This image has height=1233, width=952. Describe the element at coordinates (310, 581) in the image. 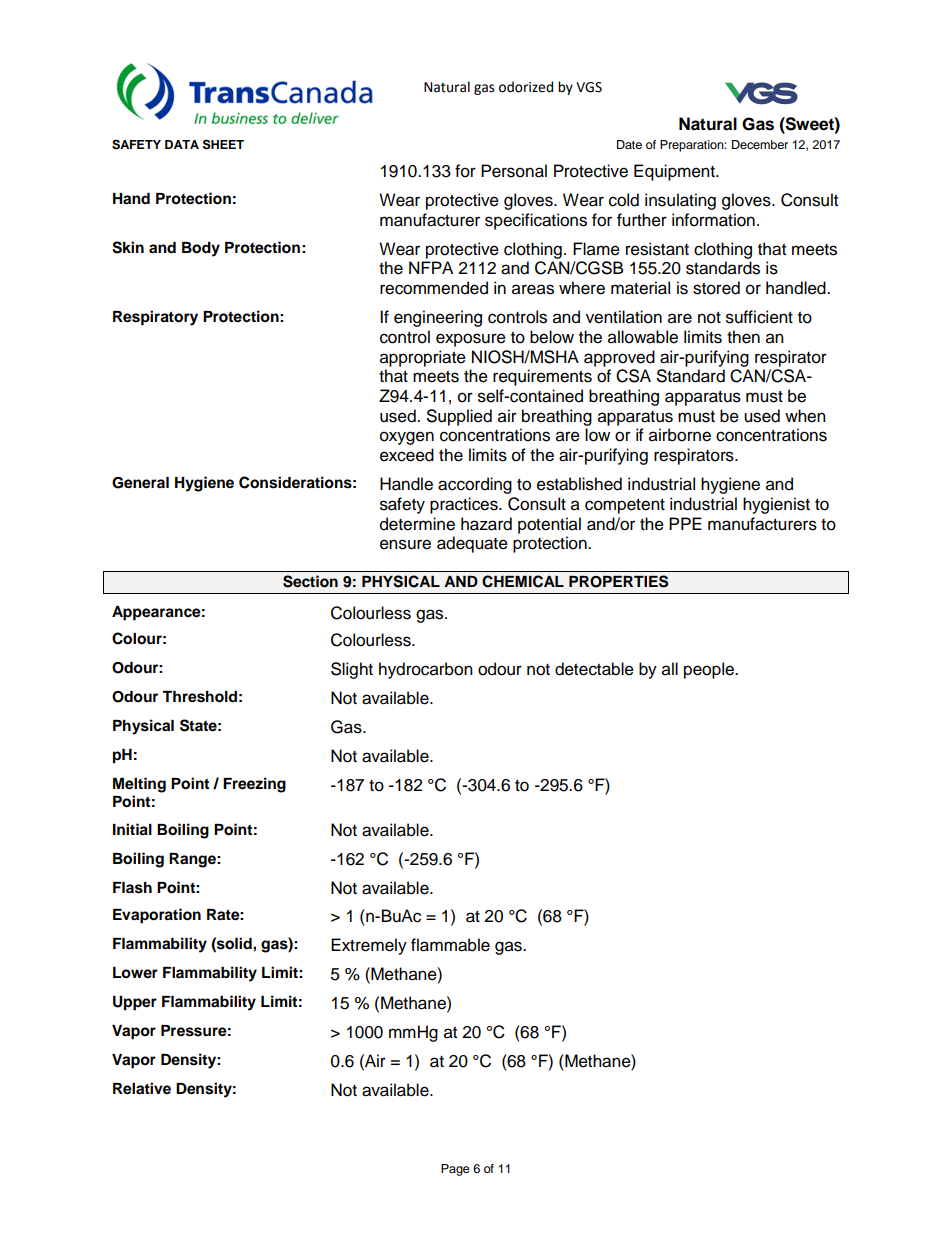

I see `Section` at that location.
